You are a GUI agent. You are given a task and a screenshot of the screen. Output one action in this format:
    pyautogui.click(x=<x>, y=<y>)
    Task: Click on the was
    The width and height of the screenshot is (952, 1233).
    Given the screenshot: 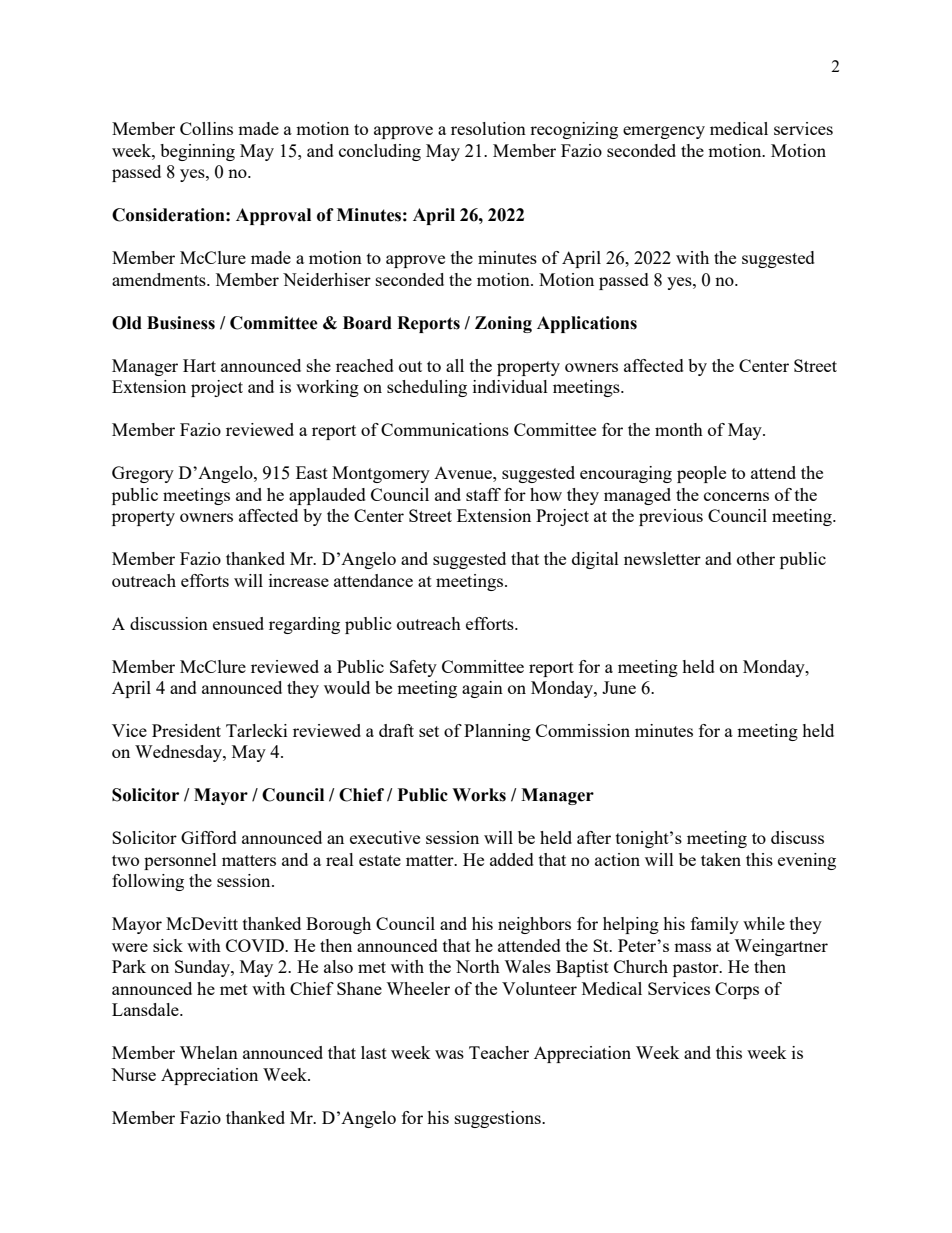 What is the action you would take?
    pyautogui.click(x=449, y=1054)
